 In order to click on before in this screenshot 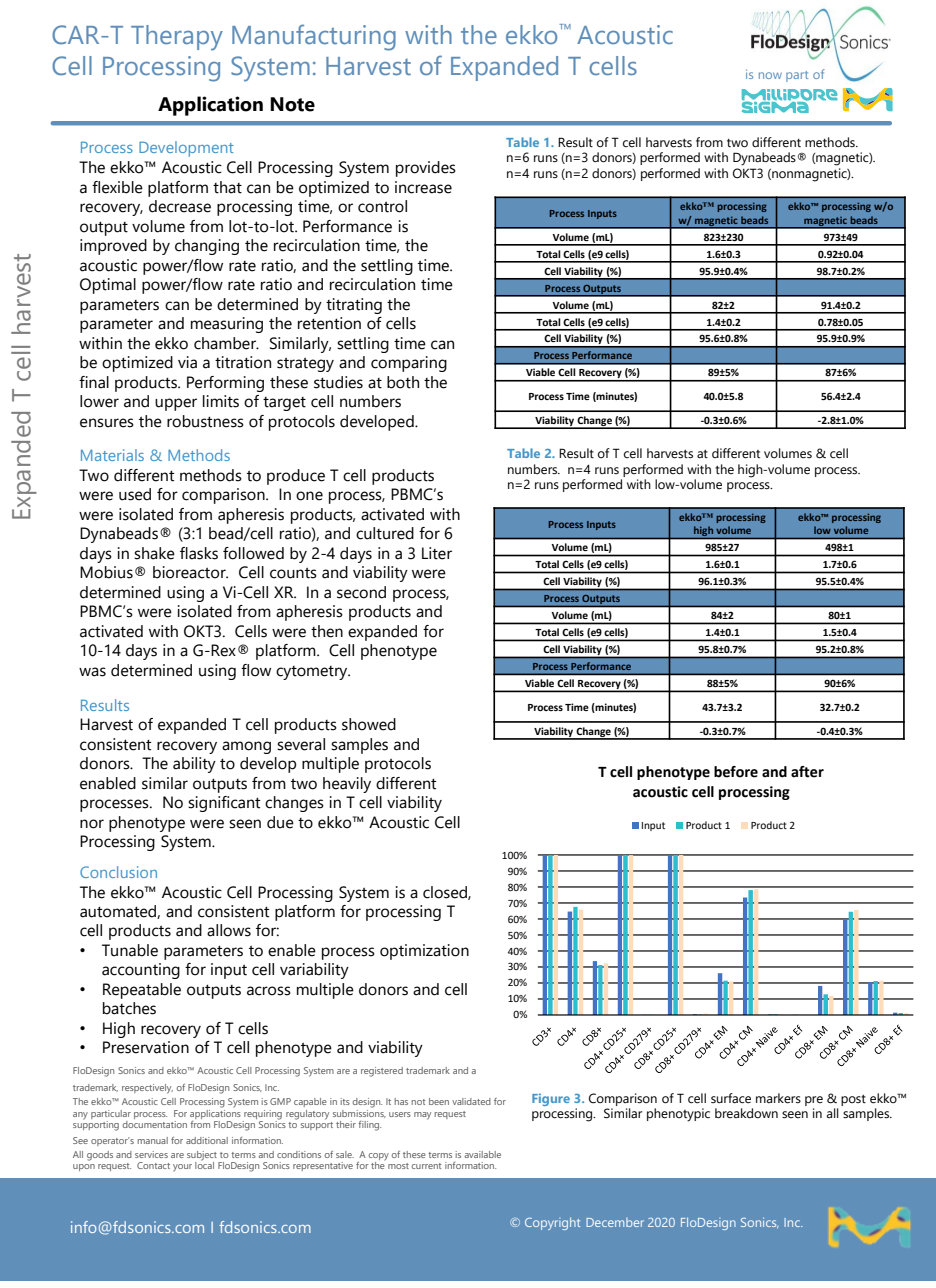, I will do `click(736, 772)`.
